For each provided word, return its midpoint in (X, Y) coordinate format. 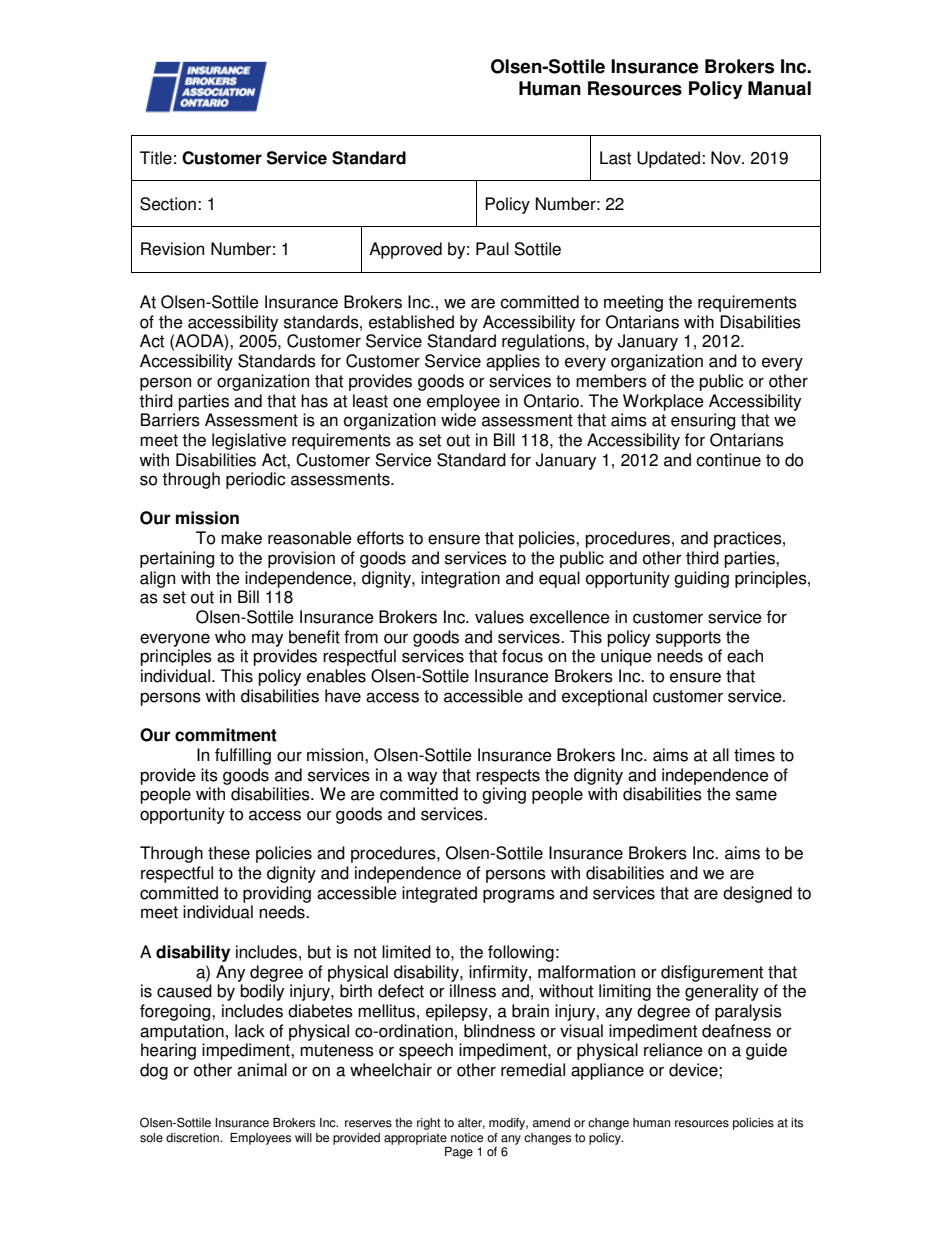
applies (513, 362)
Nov (727, 158)
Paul (492, 249)
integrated (439, 894)
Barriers (170, 420)
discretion (193, 1138)
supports (688, 639)
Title (156, 158)
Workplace (663, 402)
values (499, 617)
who (230, 637)
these (229, 853)
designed (757, 894)
